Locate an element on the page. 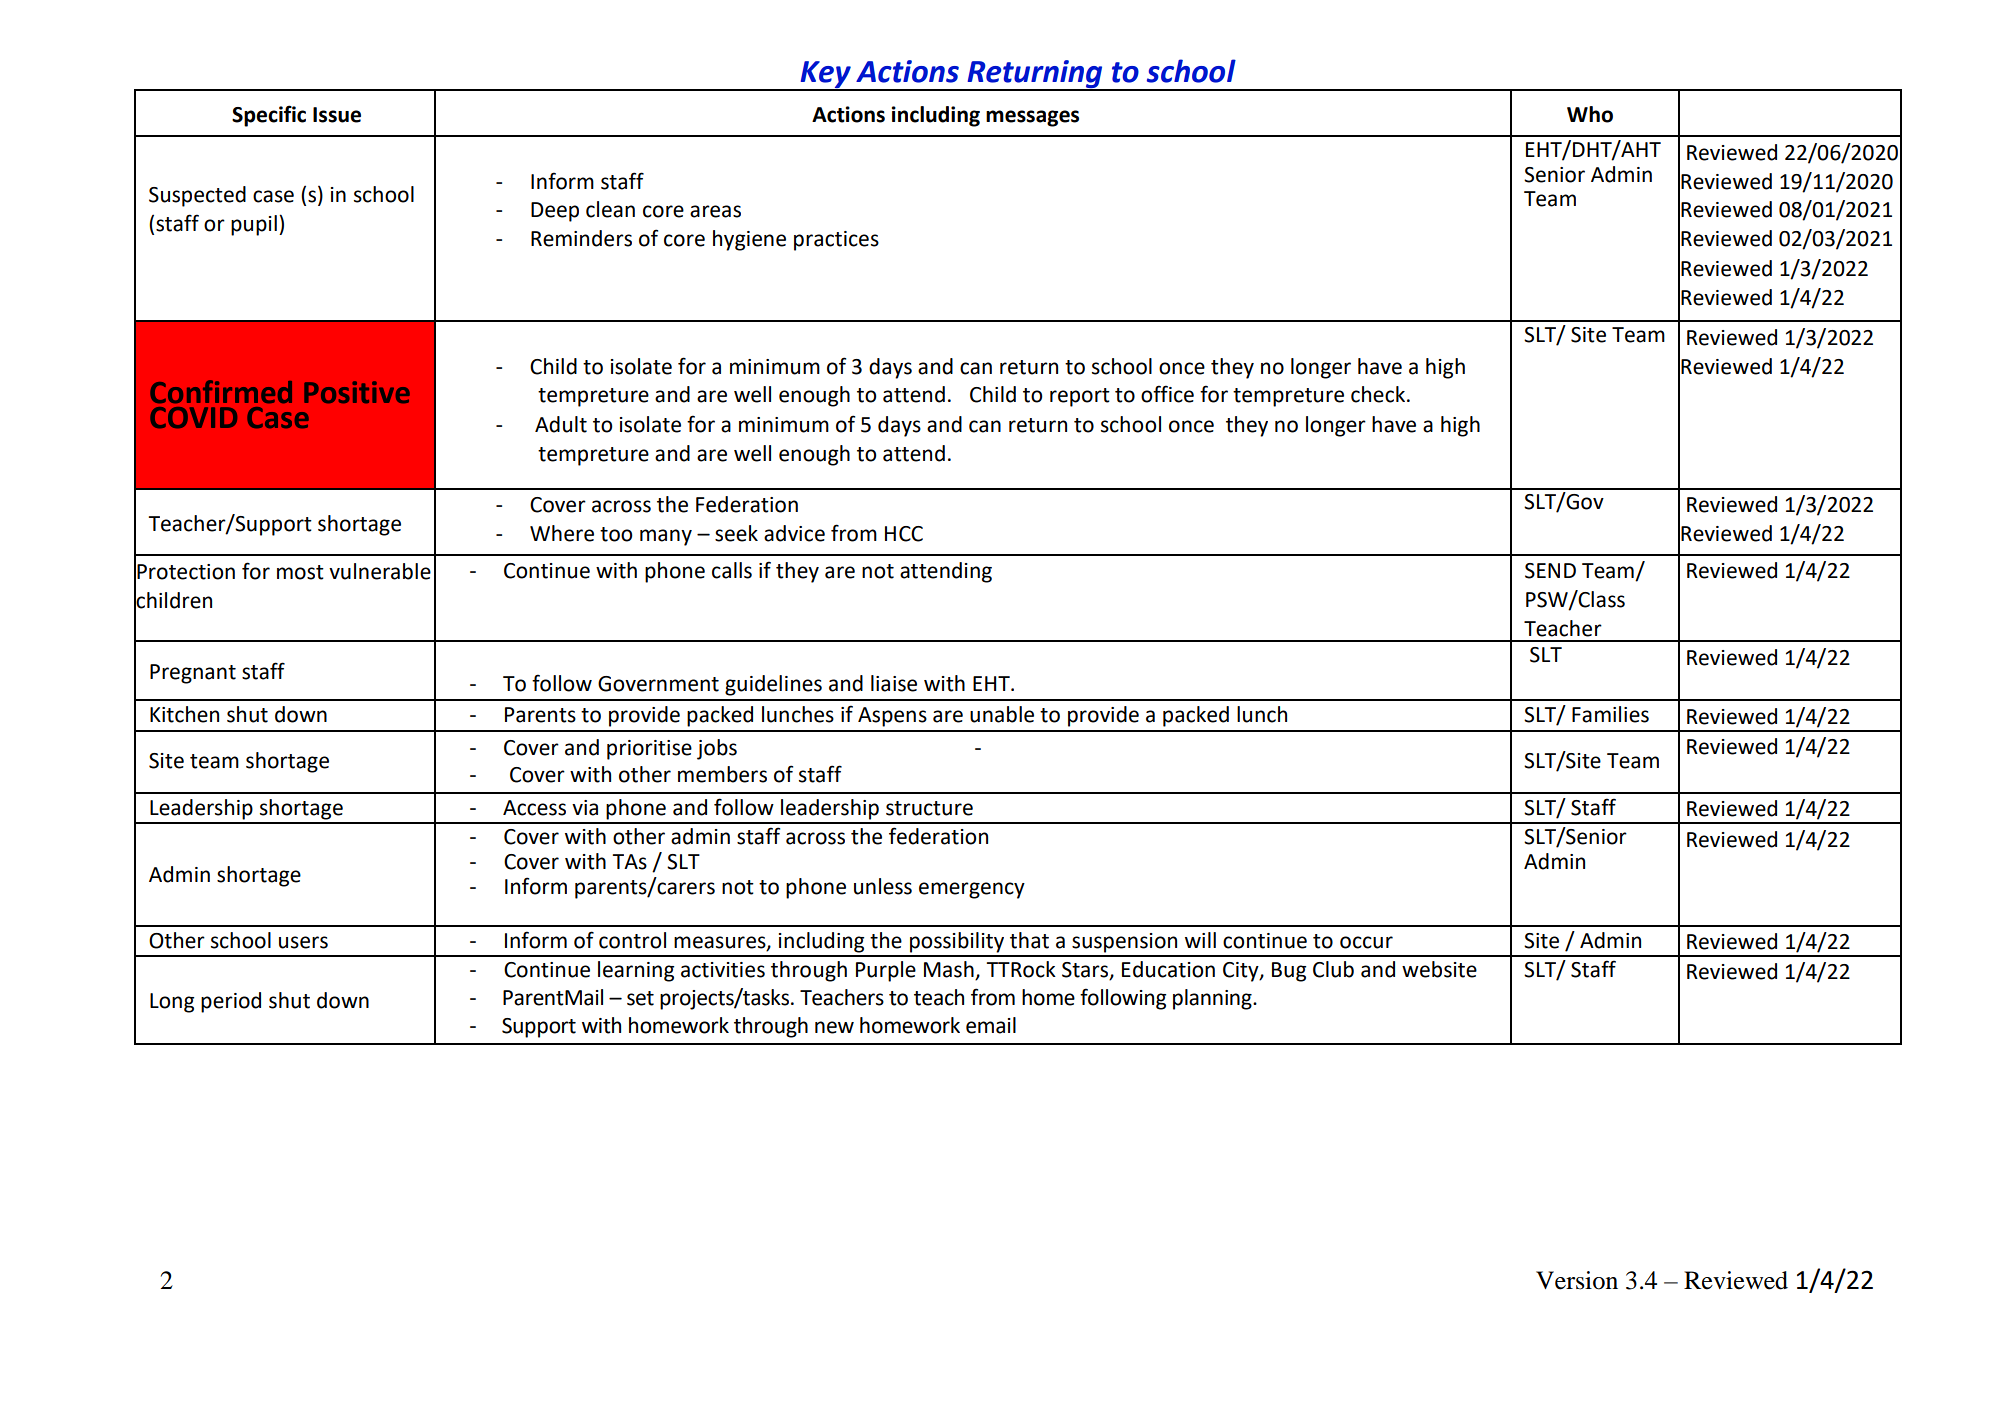 This document has width=1997, height=1412. check is located at coordinates (1379, 394).
